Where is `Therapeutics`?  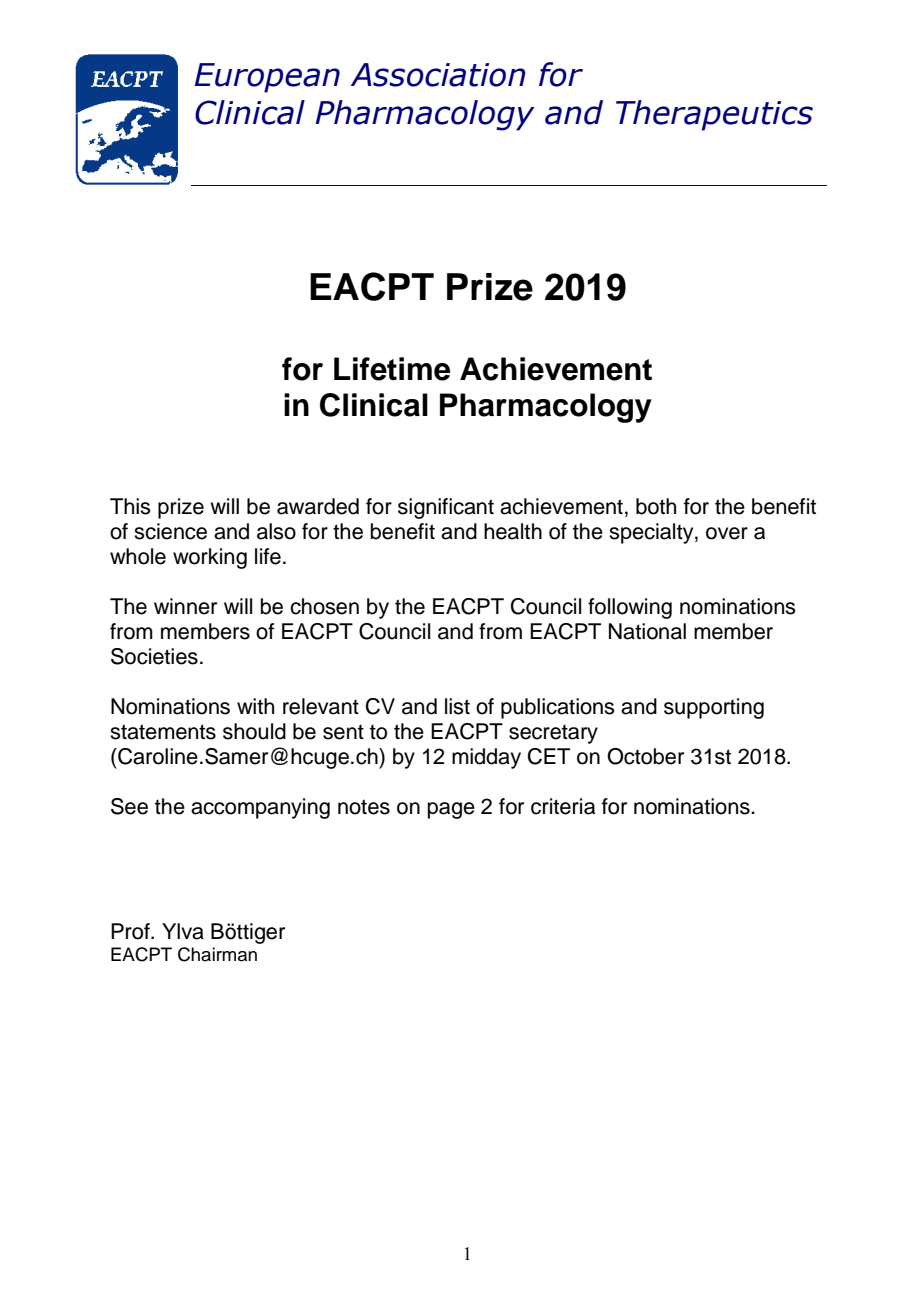
Therapeutics is located at coordinates (714, 115).
